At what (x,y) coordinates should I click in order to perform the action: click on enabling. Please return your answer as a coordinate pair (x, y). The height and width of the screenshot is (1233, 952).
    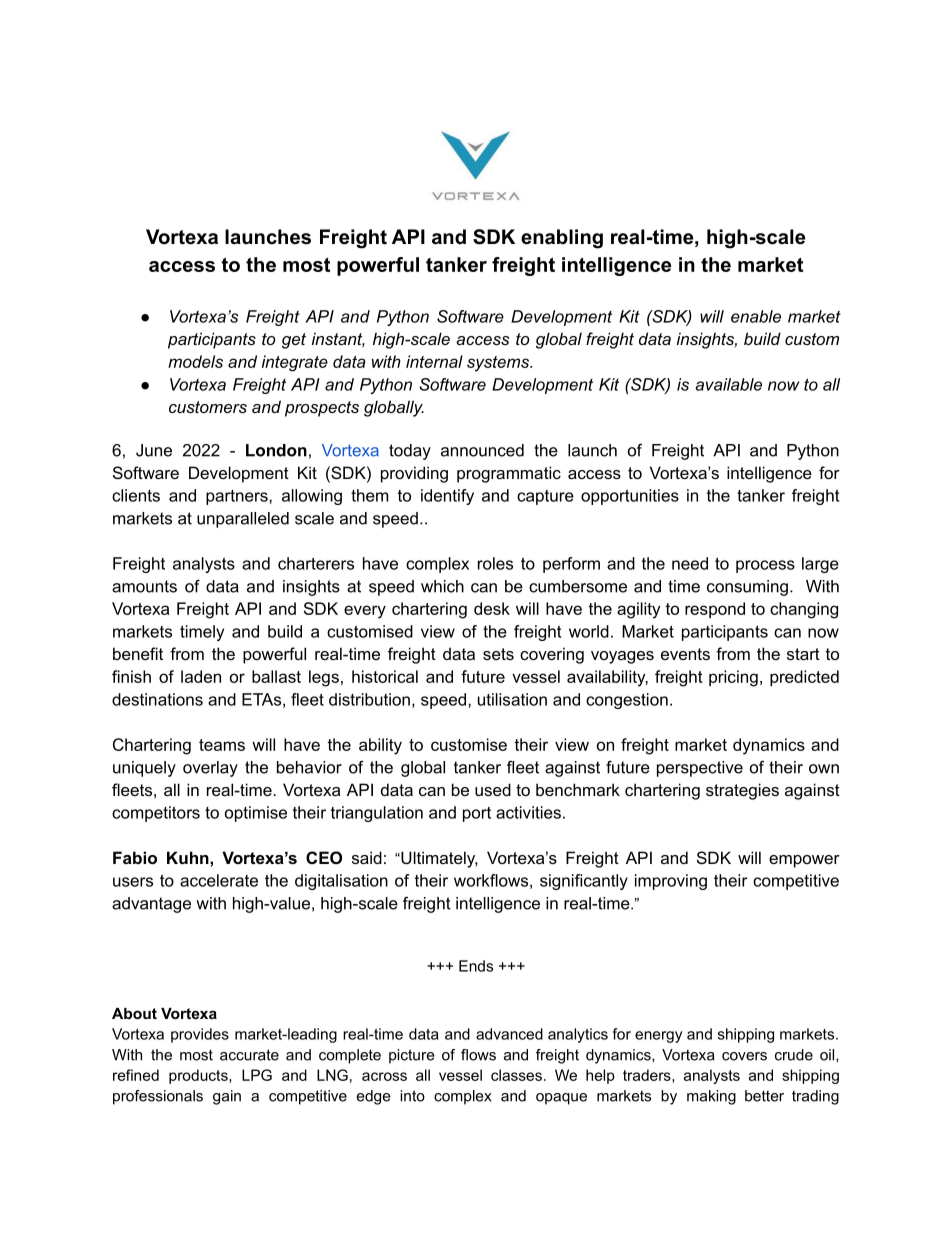
    Looking at the image, I should click on (562, 239).
